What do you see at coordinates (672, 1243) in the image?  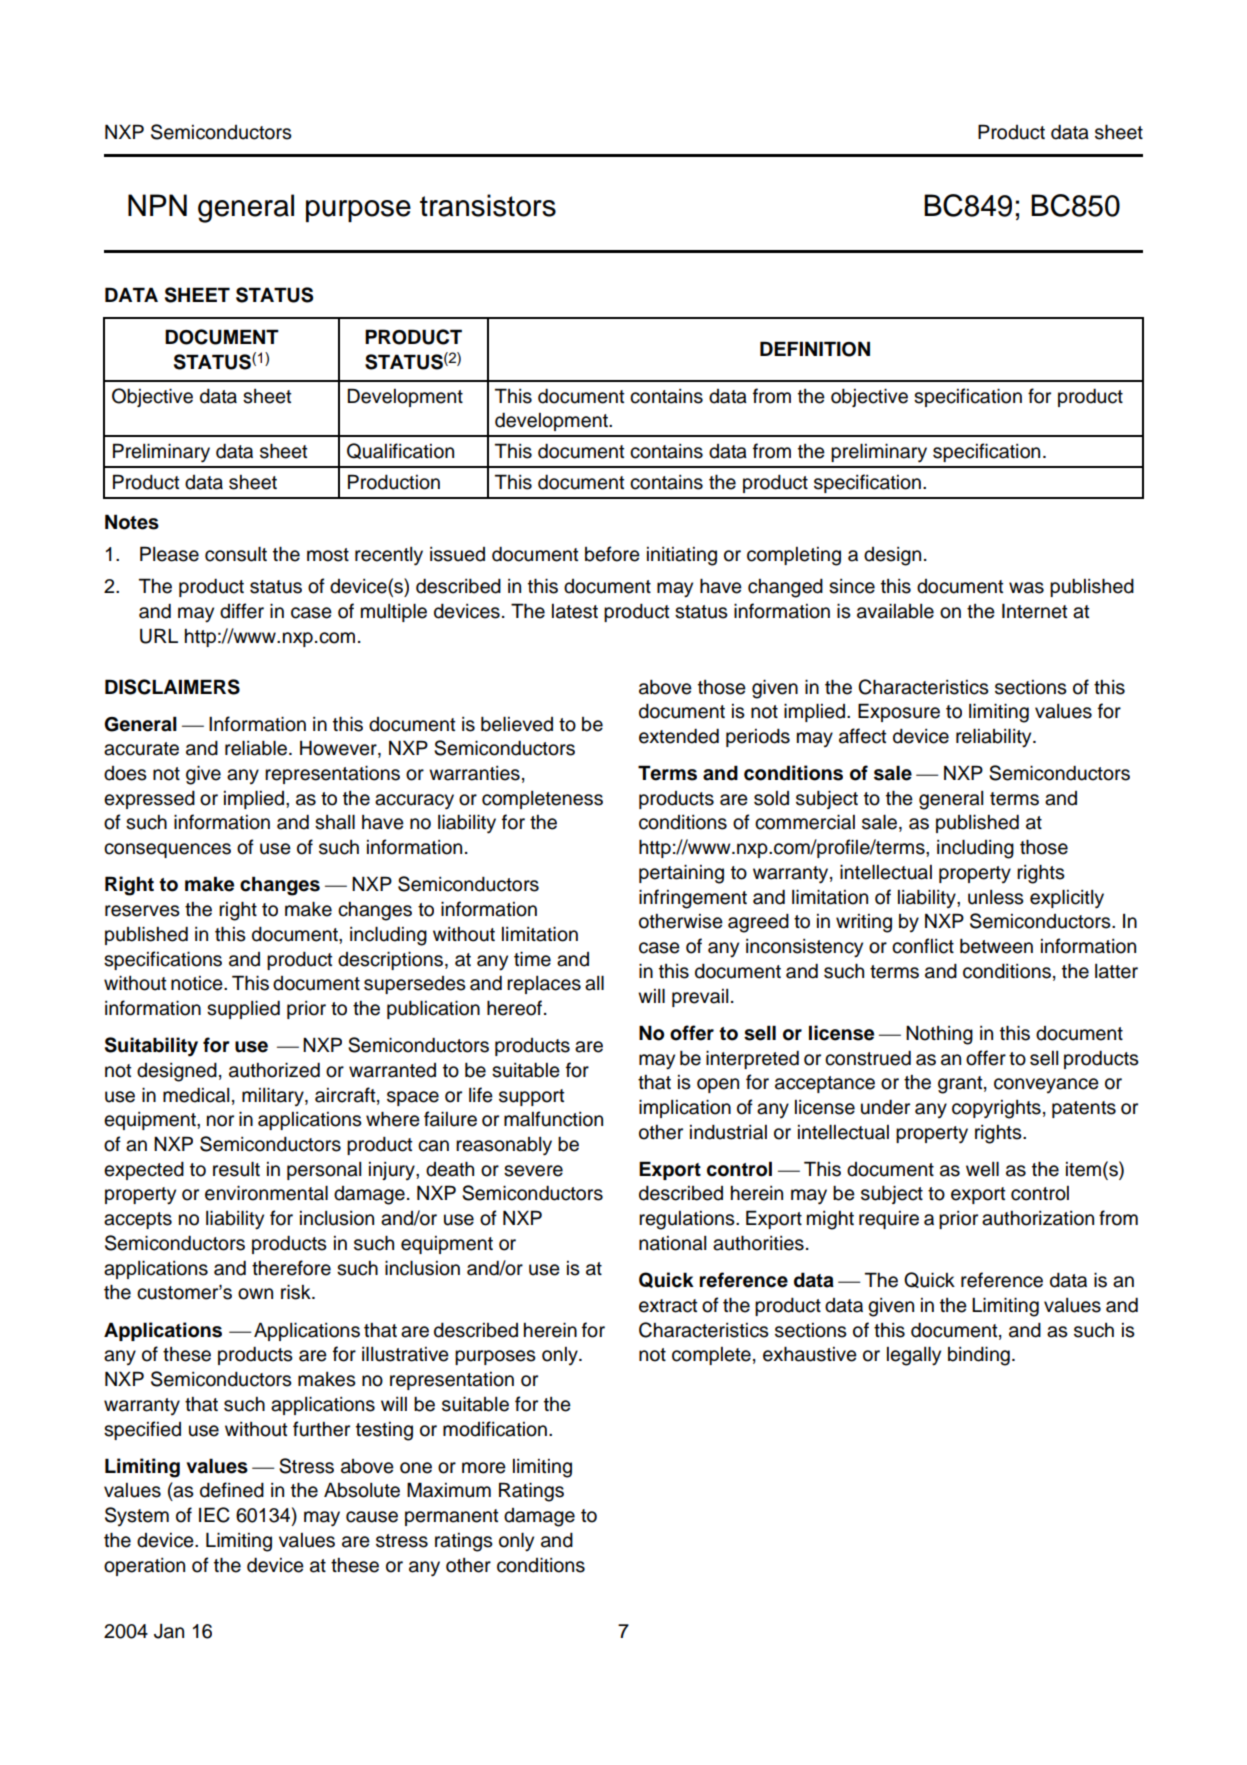 I see `national` at bounding box center [672, 1243].
